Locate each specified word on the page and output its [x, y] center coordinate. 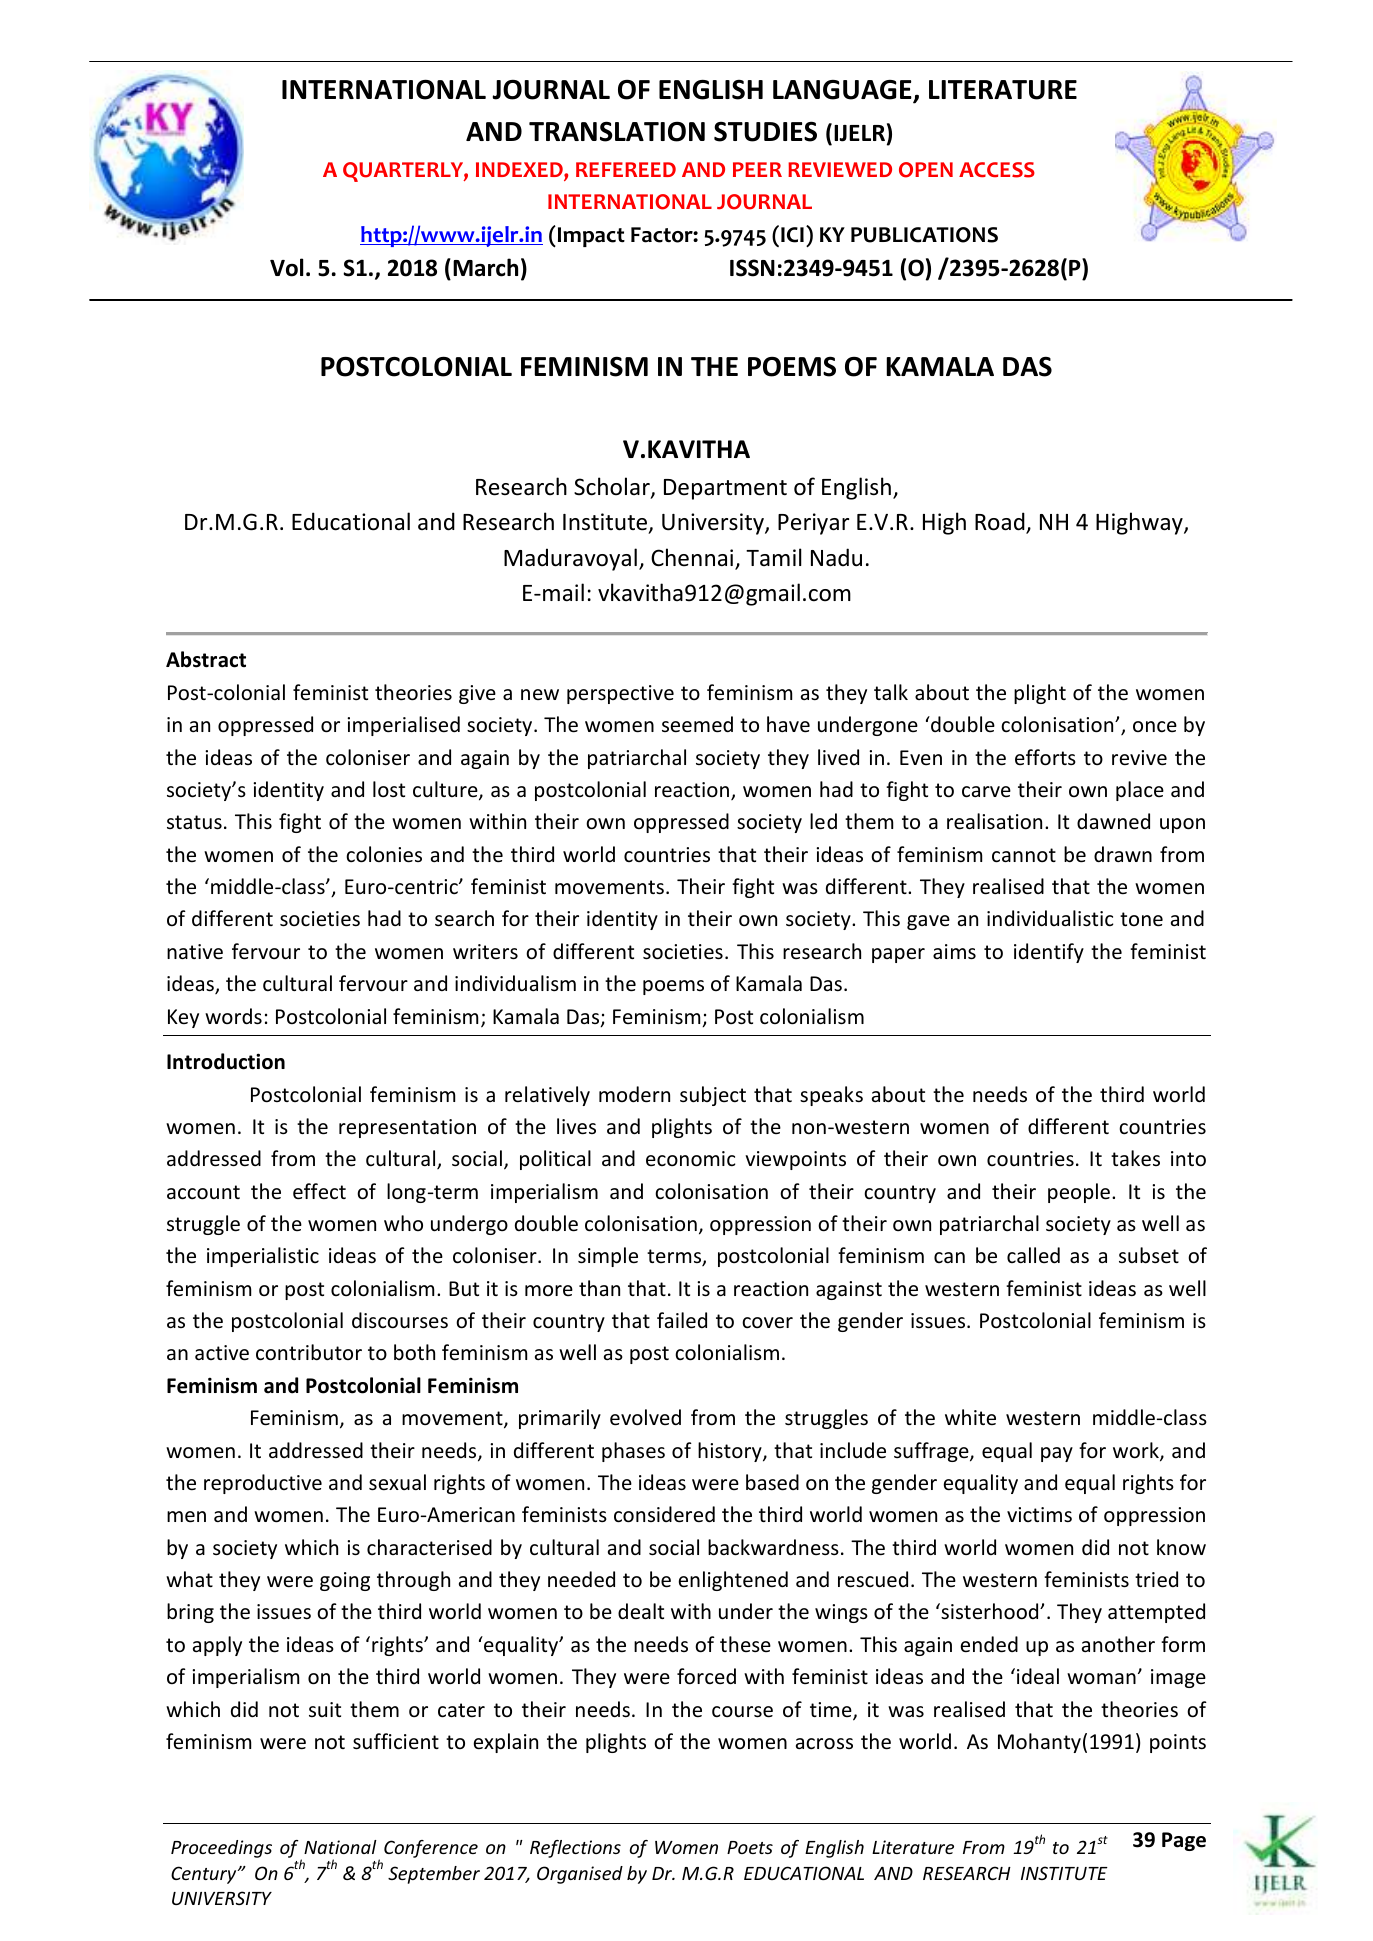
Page [1184, 1841]
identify [1049, 953]
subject [713, 1096]
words [233, 1016]
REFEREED [626, 169]
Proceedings [221, 1849]
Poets [750, 1847]
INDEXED [520, 171]
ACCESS [997, 170]
